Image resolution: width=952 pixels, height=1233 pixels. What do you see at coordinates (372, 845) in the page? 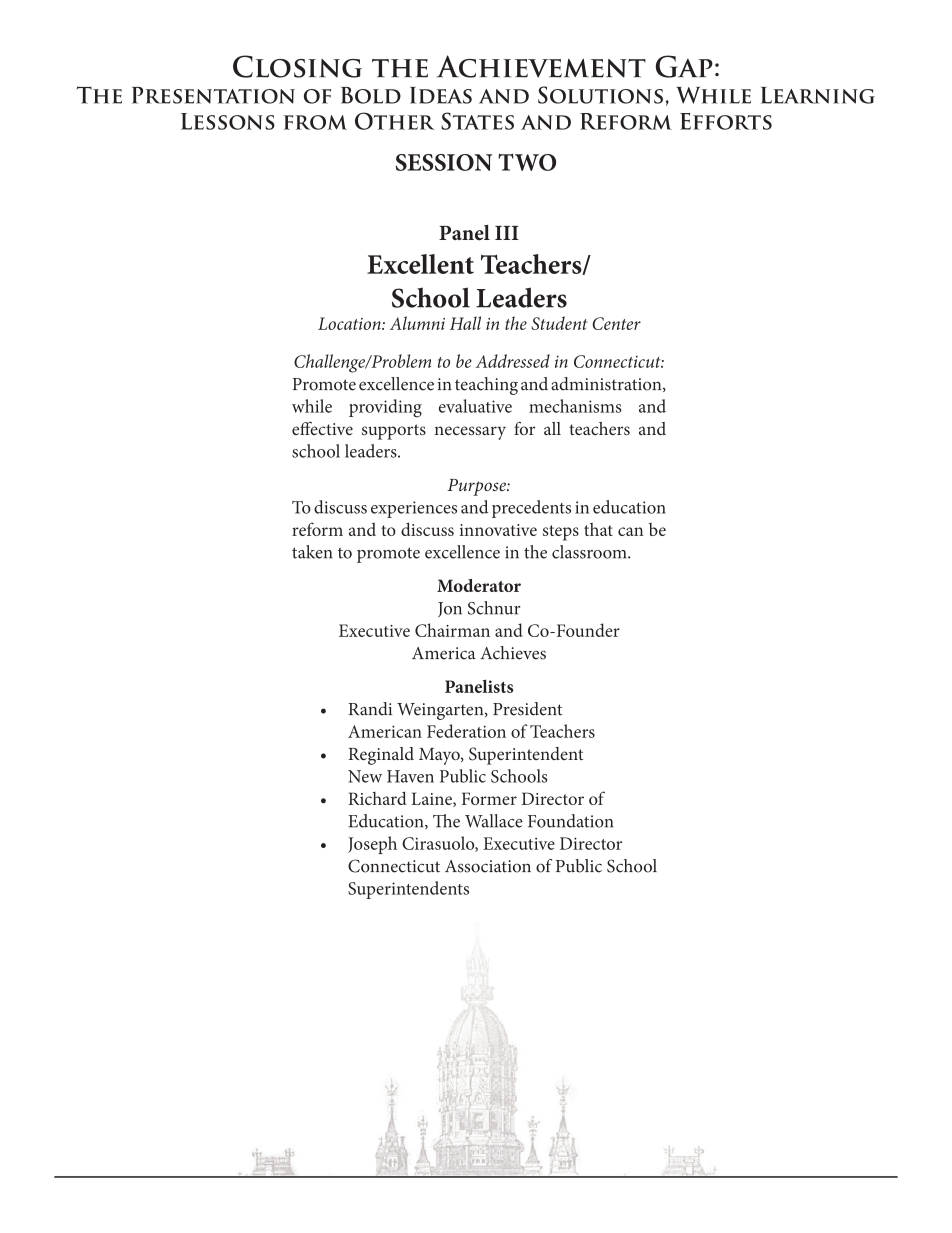
I see `Joseph` at bounding box center [372, 845].
